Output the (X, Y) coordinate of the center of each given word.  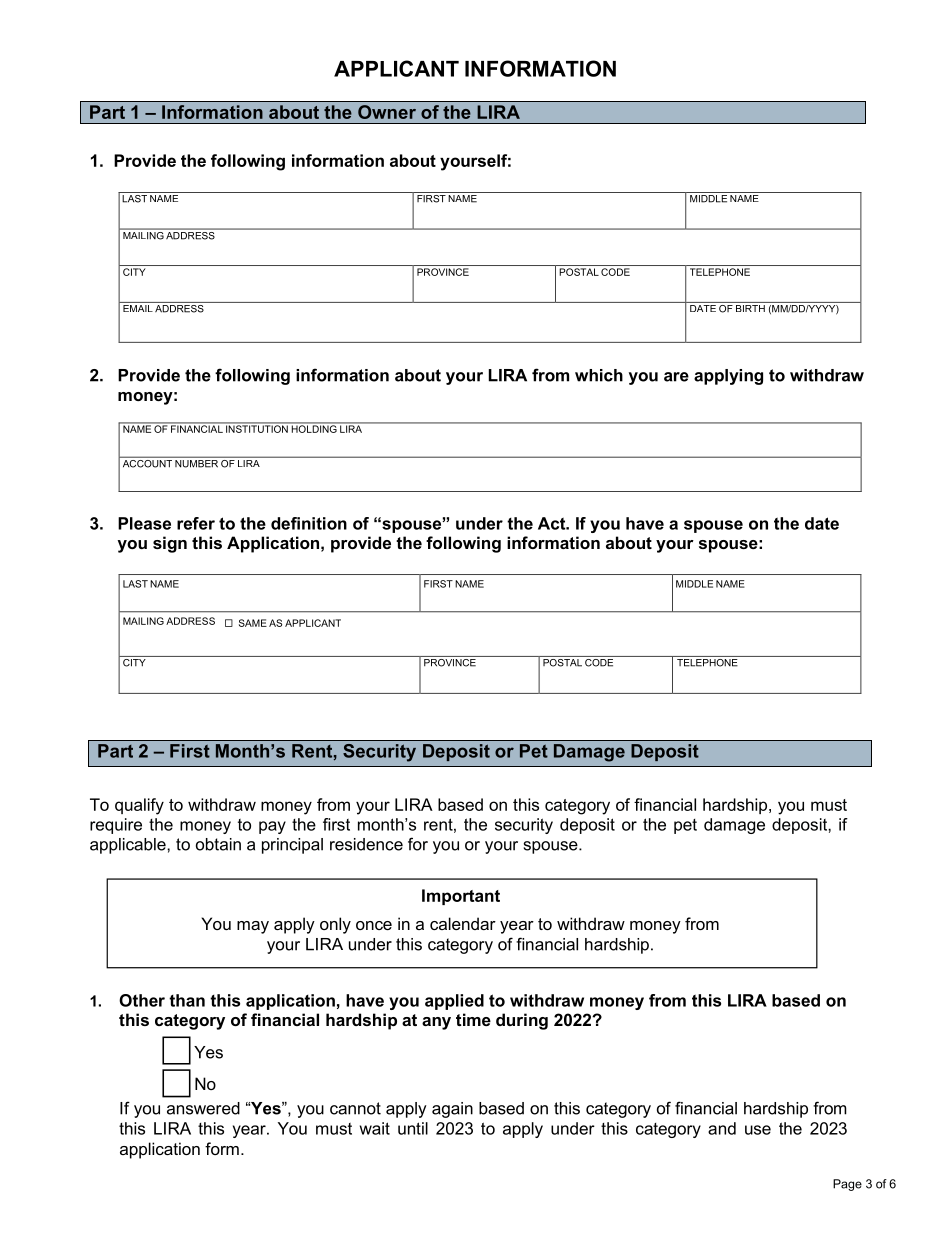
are (676, 377)
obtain (218, 844)
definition (309, 523)
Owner (387, 112)
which (599, 375)
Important (461, 897)
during (522, 1021)
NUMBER (196, 464)
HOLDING (314, 428)
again (452, 1110)
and (722, 1128)
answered (203, 1108)
